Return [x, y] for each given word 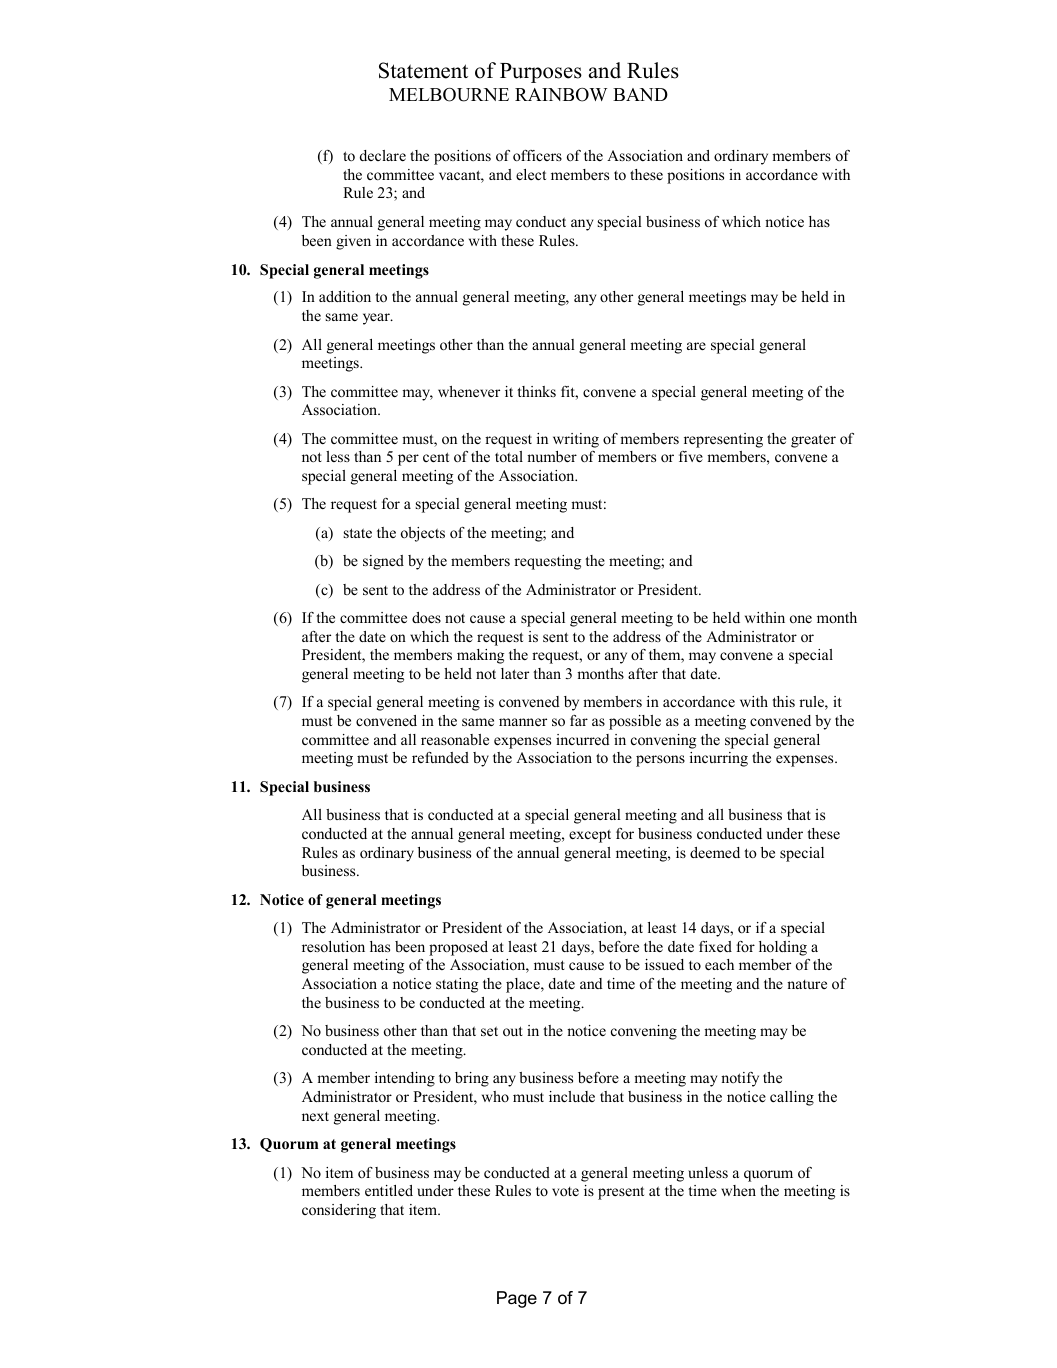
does [426, 617]
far [579, 720]
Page [517, 1299]
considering [339, 1211]
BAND [640, 94]
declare [383, 155]
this [783, 701]
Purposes [541, 73]
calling [792, 1098]
